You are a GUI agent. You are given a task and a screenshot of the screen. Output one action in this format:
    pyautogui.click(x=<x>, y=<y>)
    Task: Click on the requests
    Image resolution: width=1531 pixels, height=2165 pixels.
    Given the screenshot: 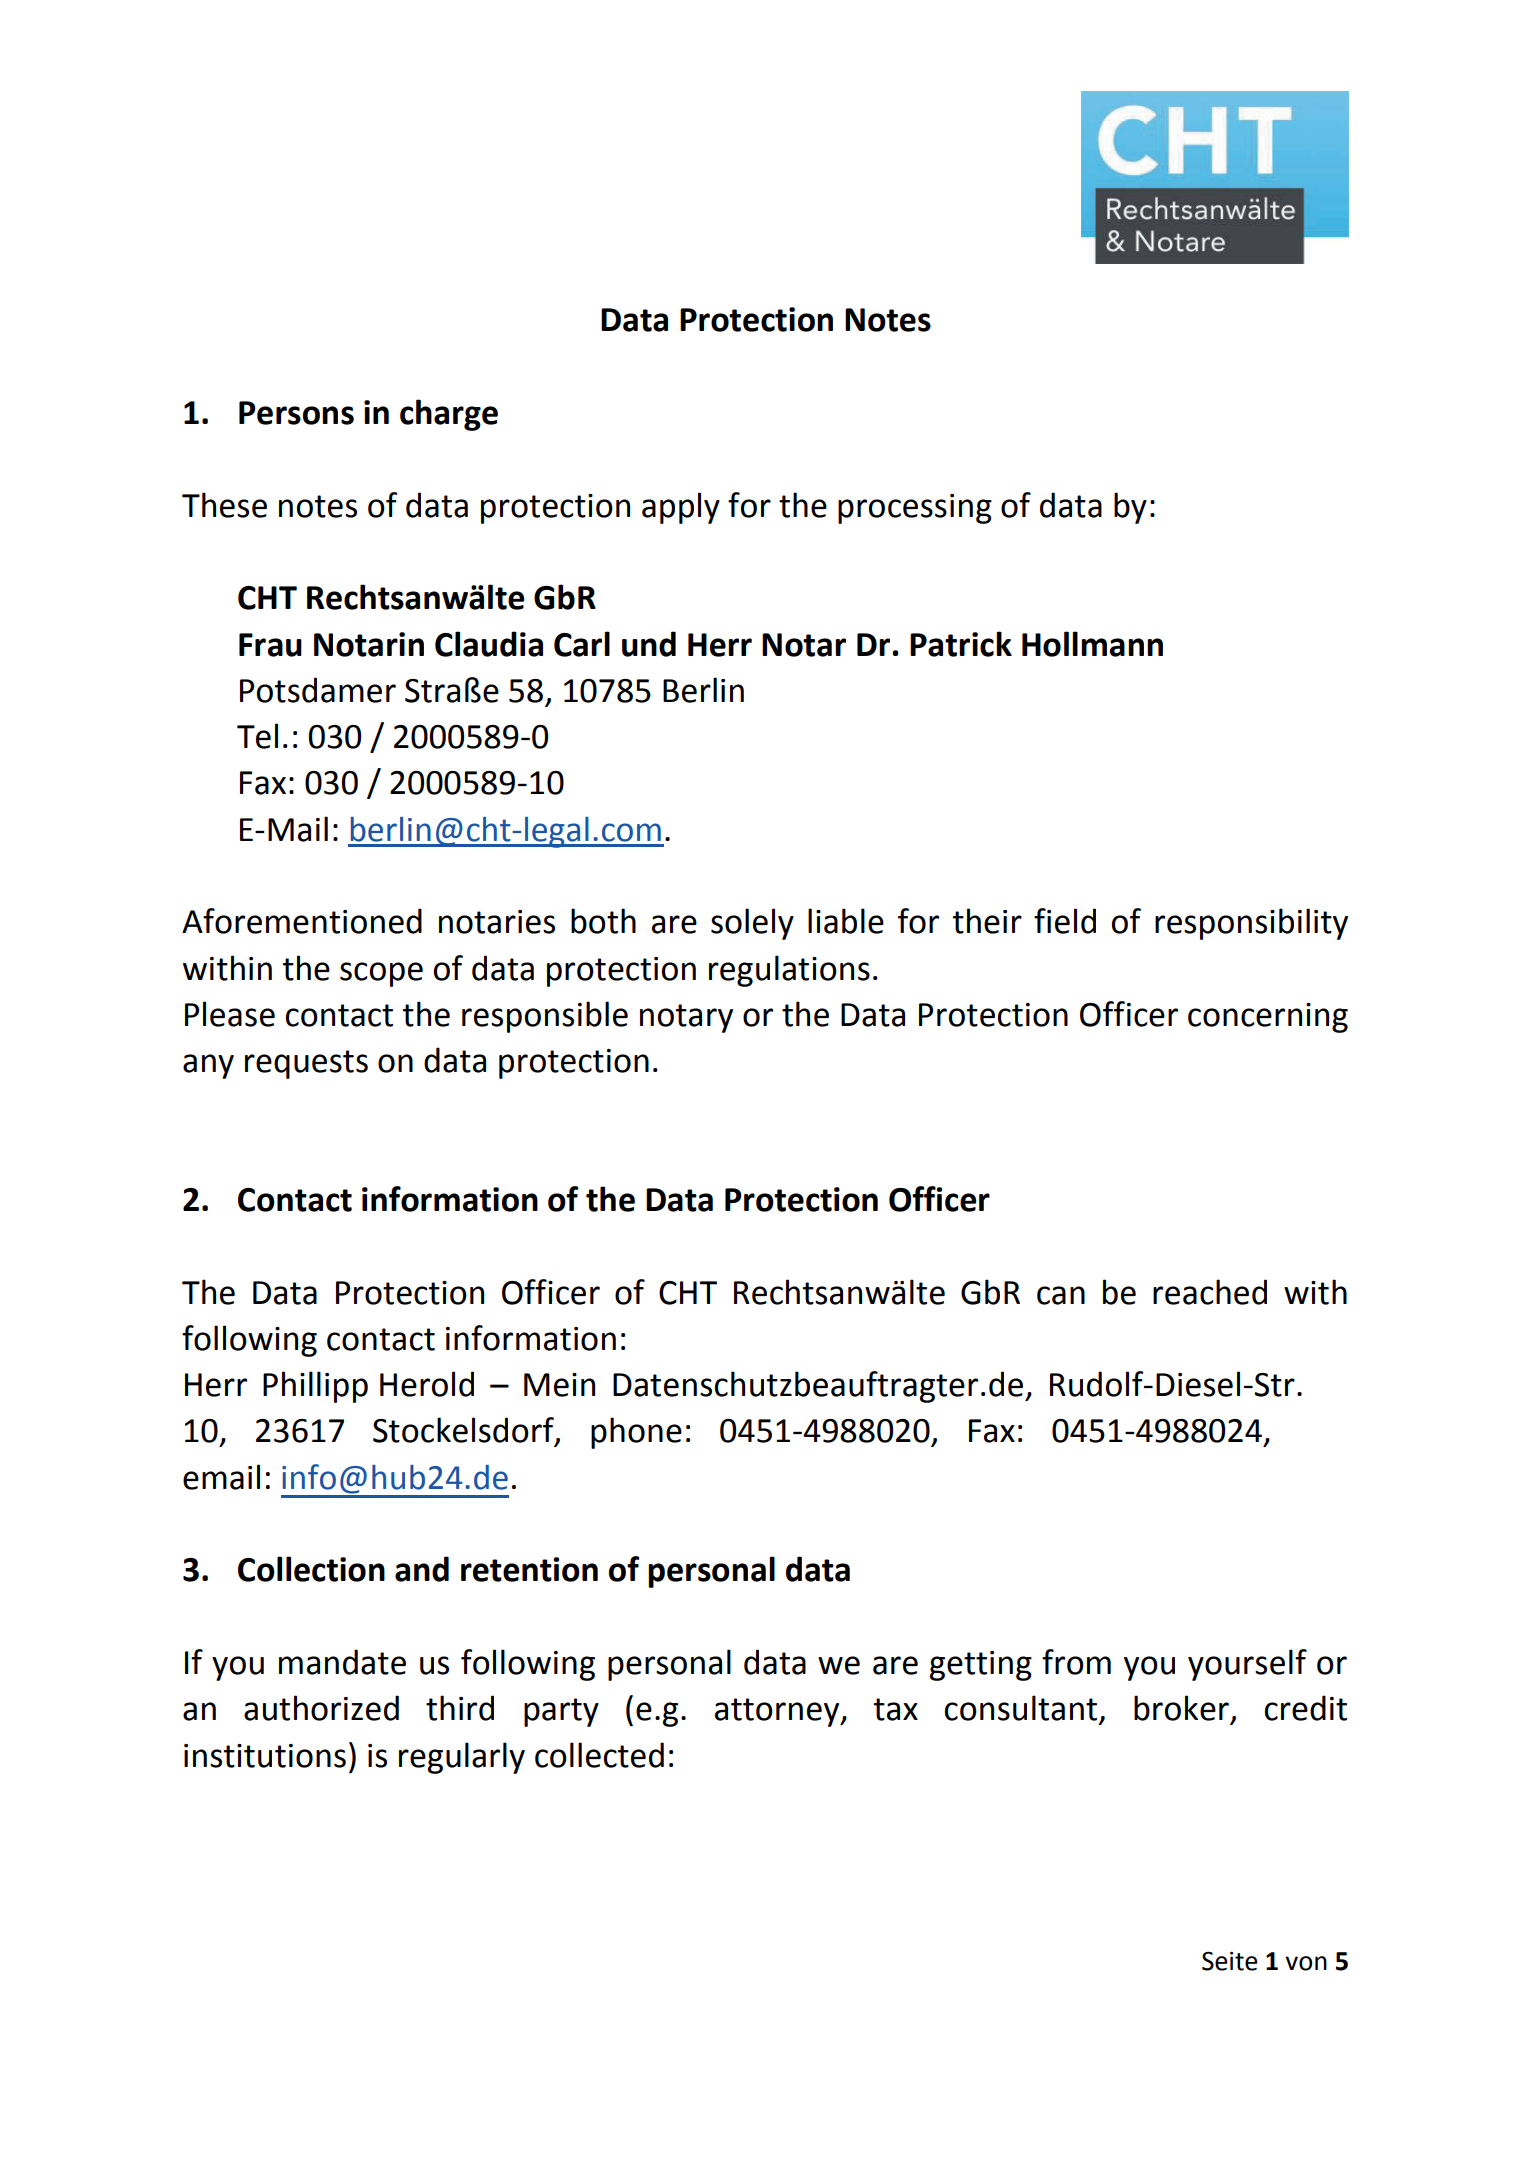 What is the action you would take?
    pyautogui.click(x=306, y=1064)
